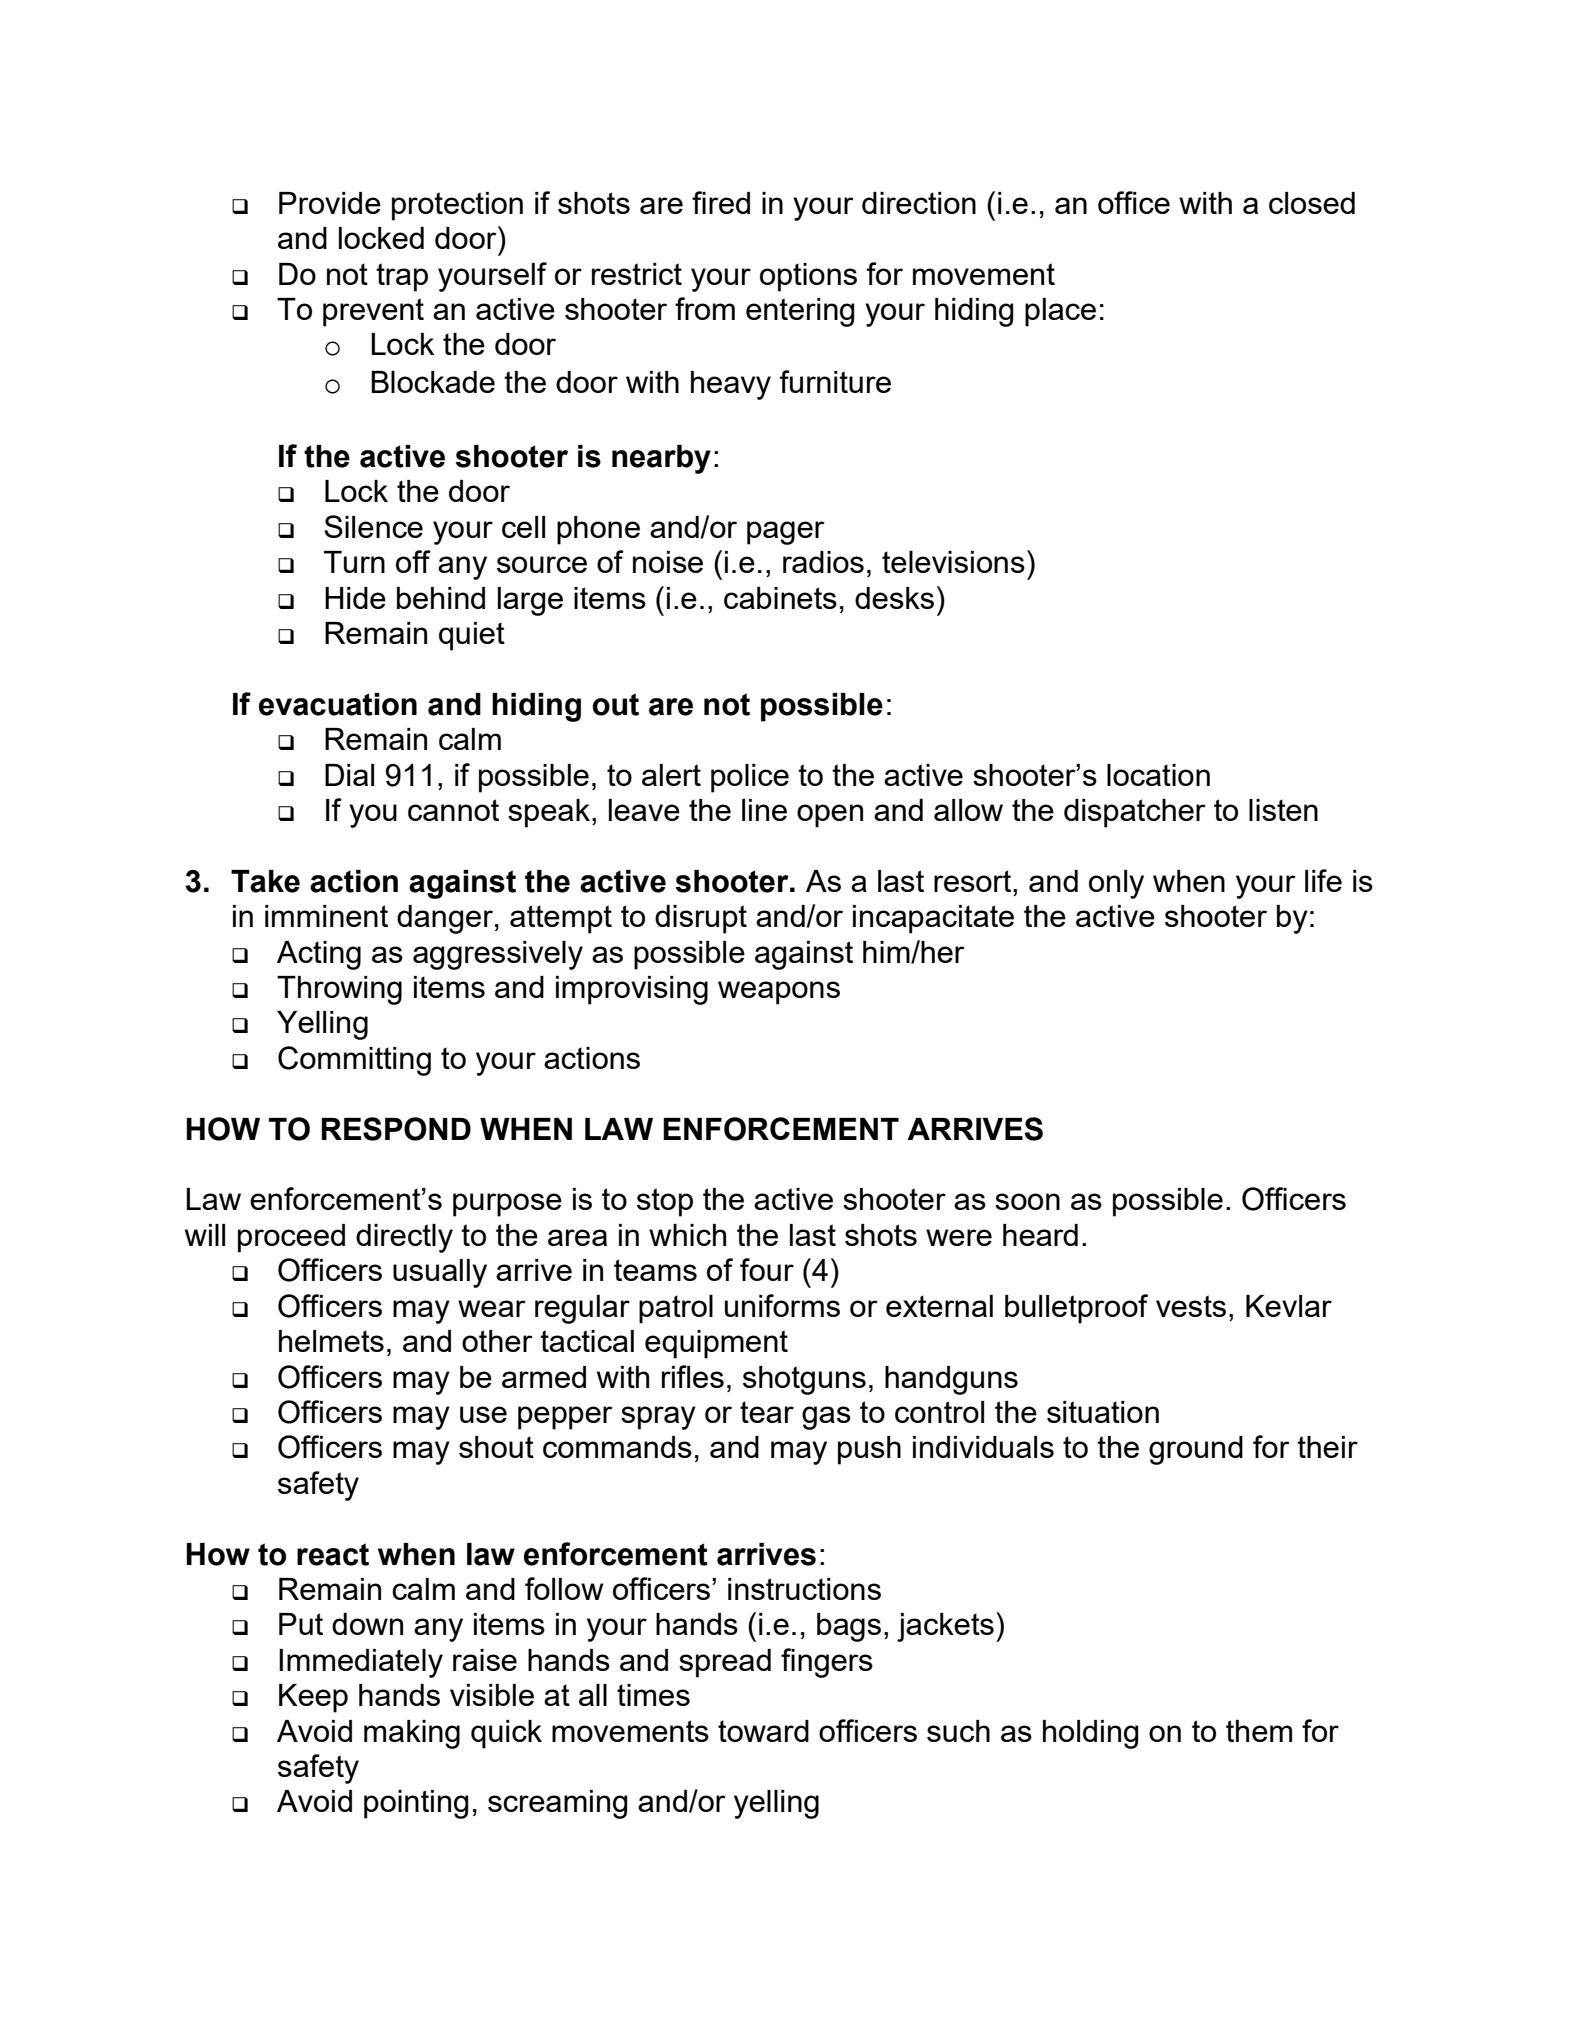 This document has width=1570, height=2032. Describe the element at coordinates (767, 1269) in the document. I see `four` at that location.
